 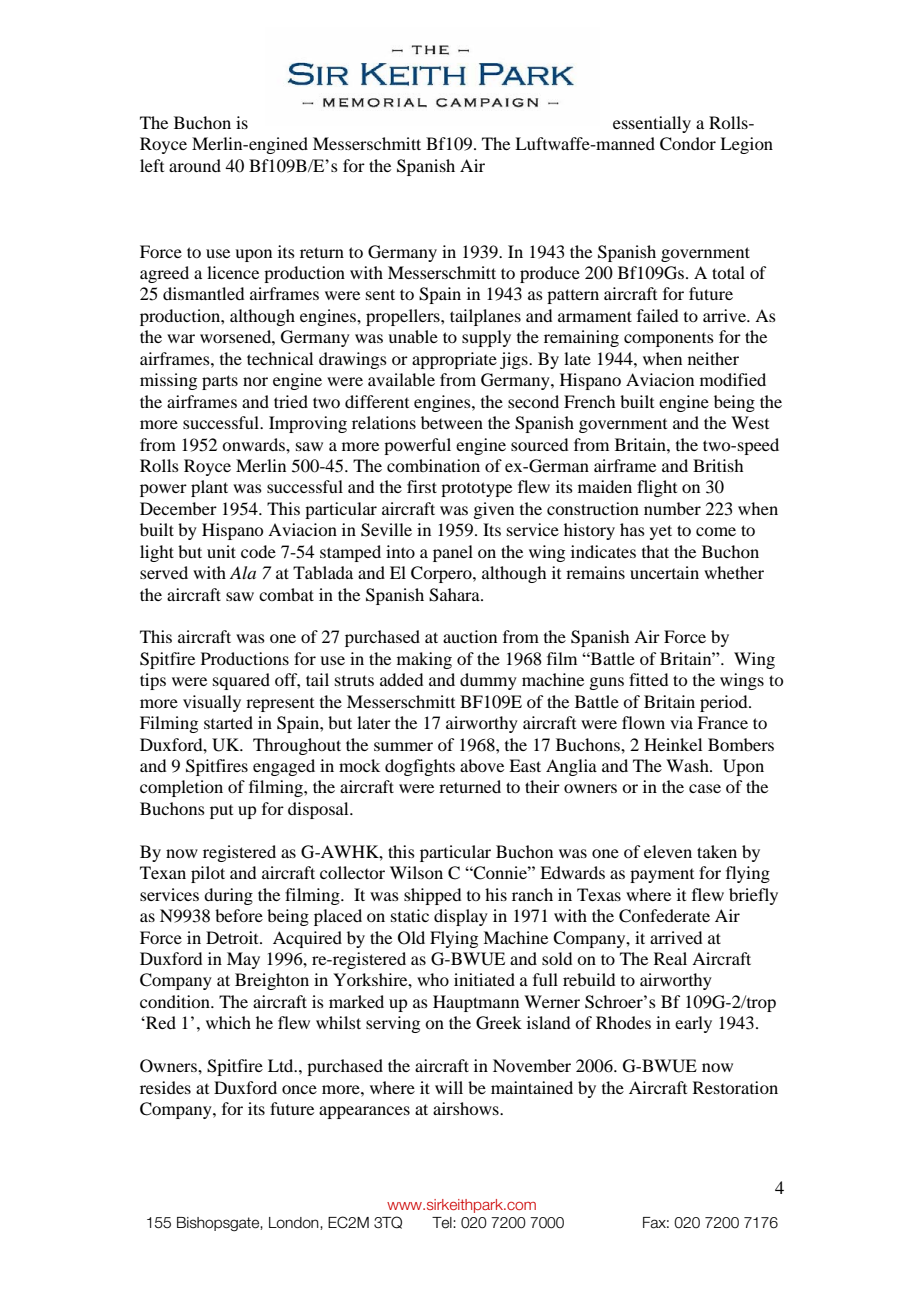 What do you see at coordinates (718, 465) in the document?
I see `British` at bounding box center [718, 465].
